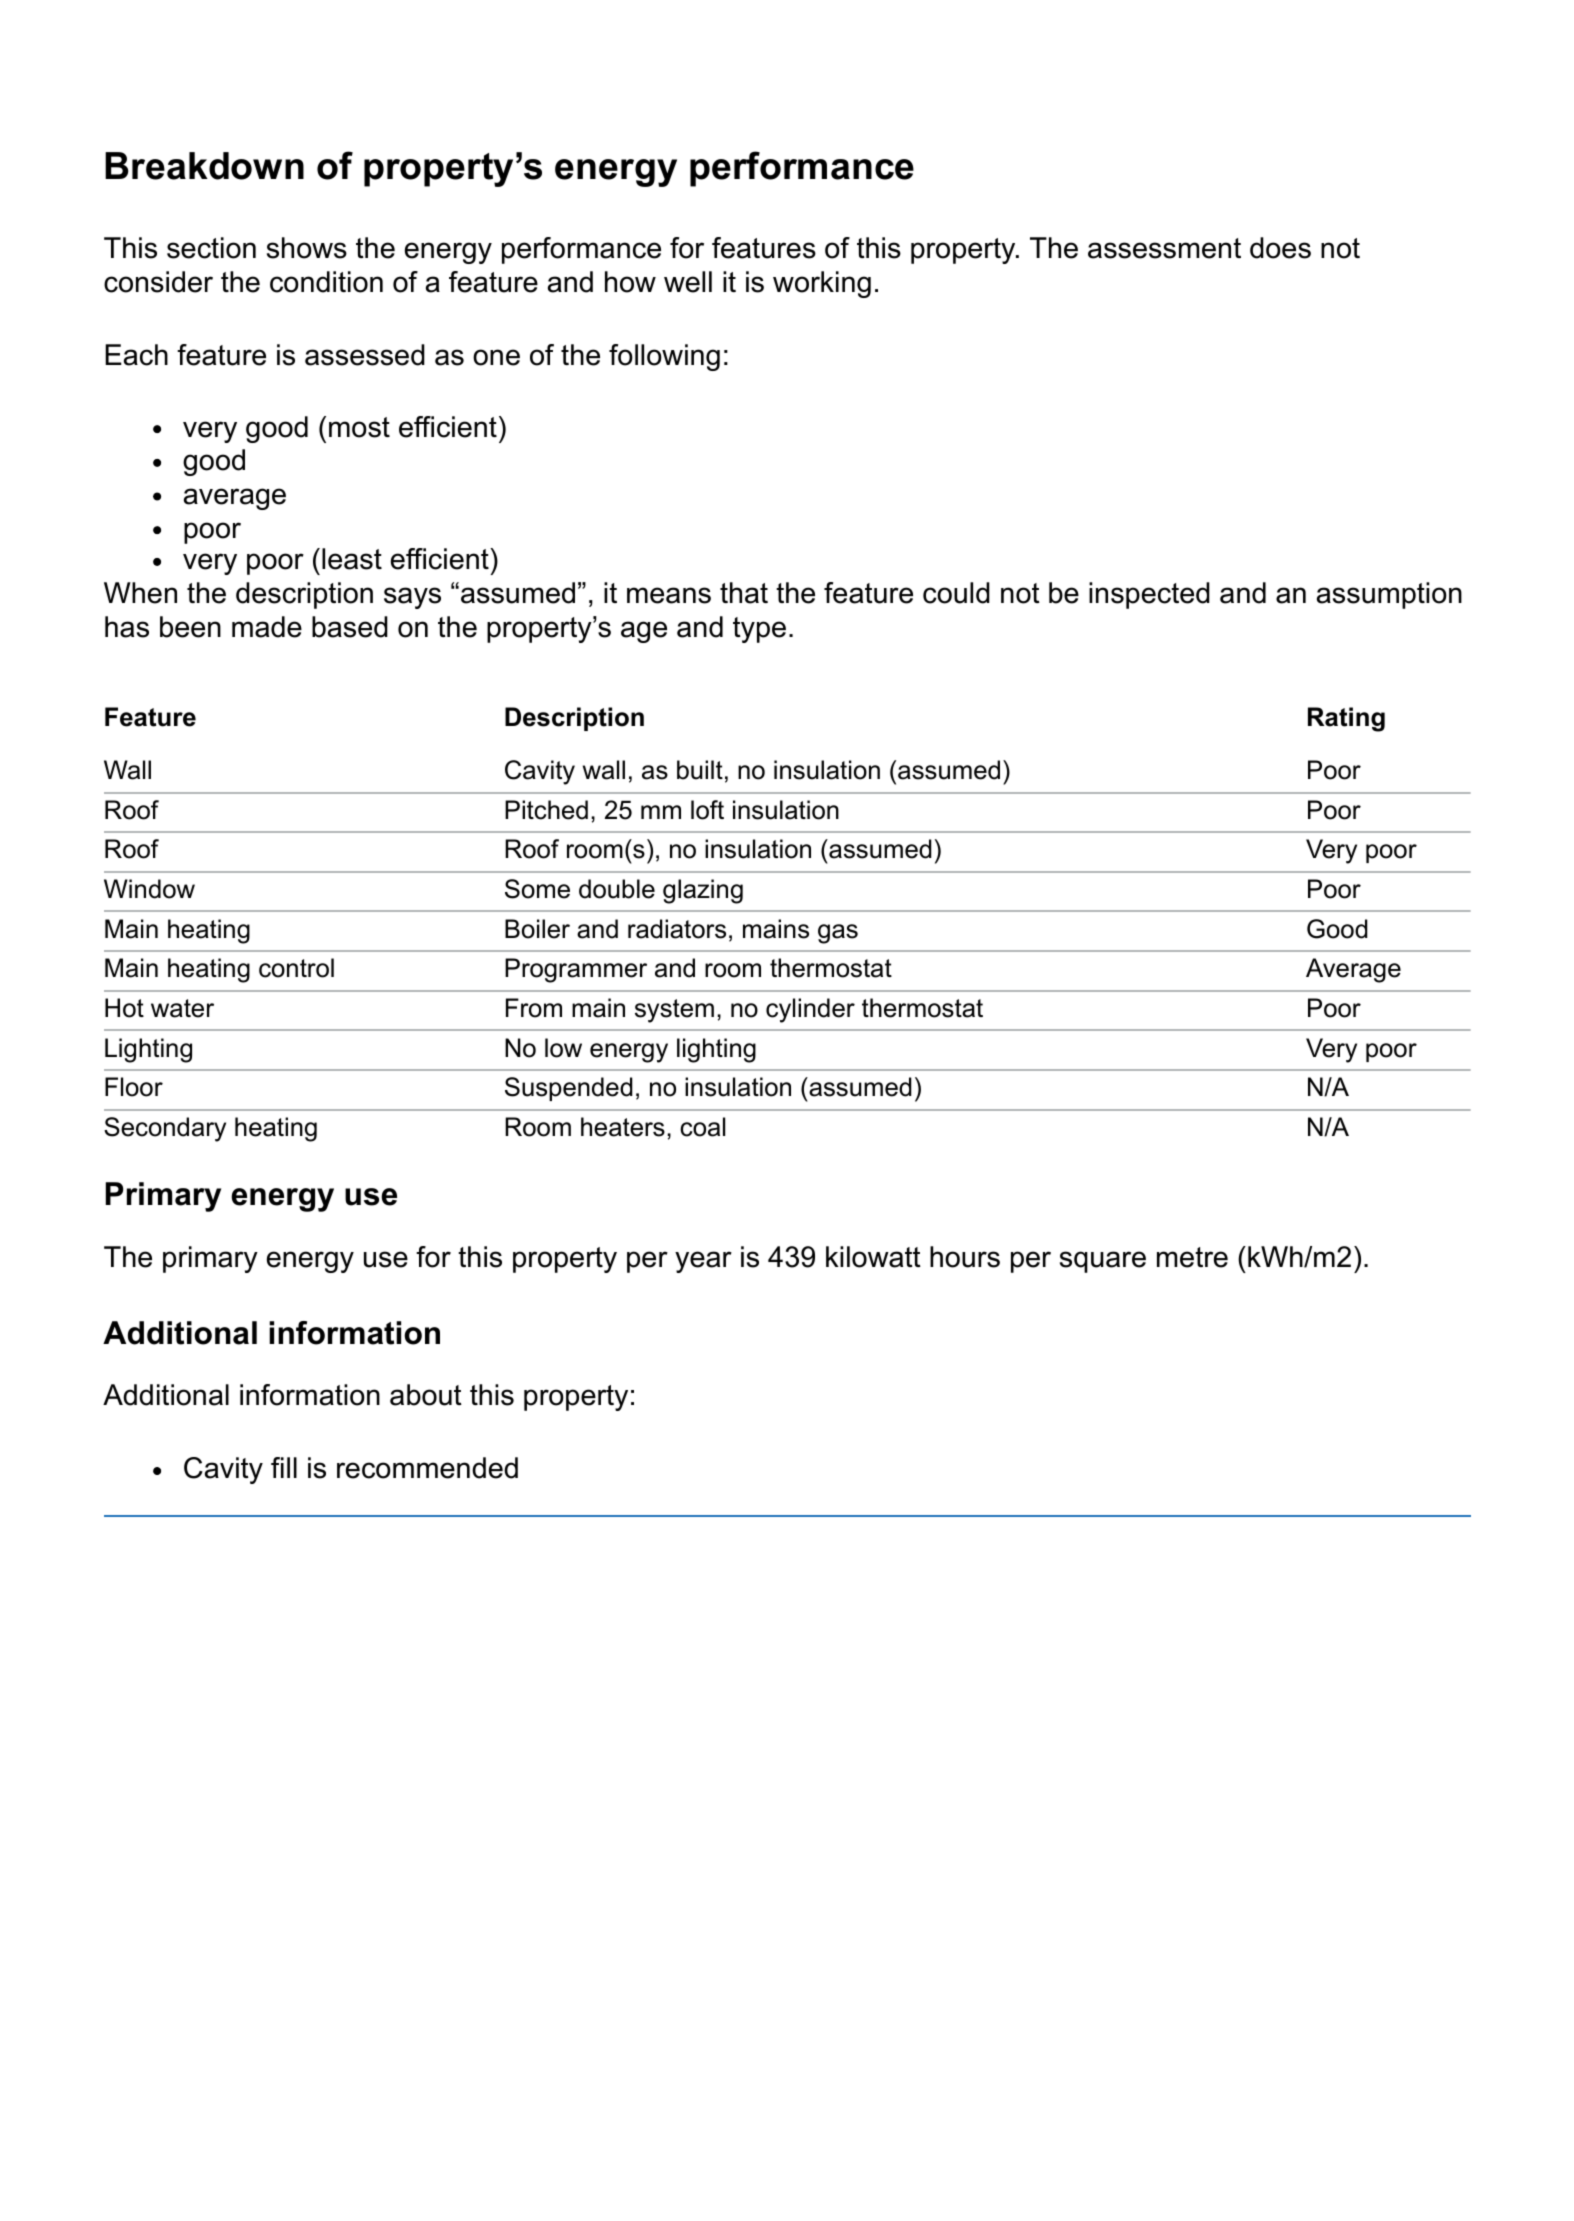  I want to click on Window, so click(149, 889).
